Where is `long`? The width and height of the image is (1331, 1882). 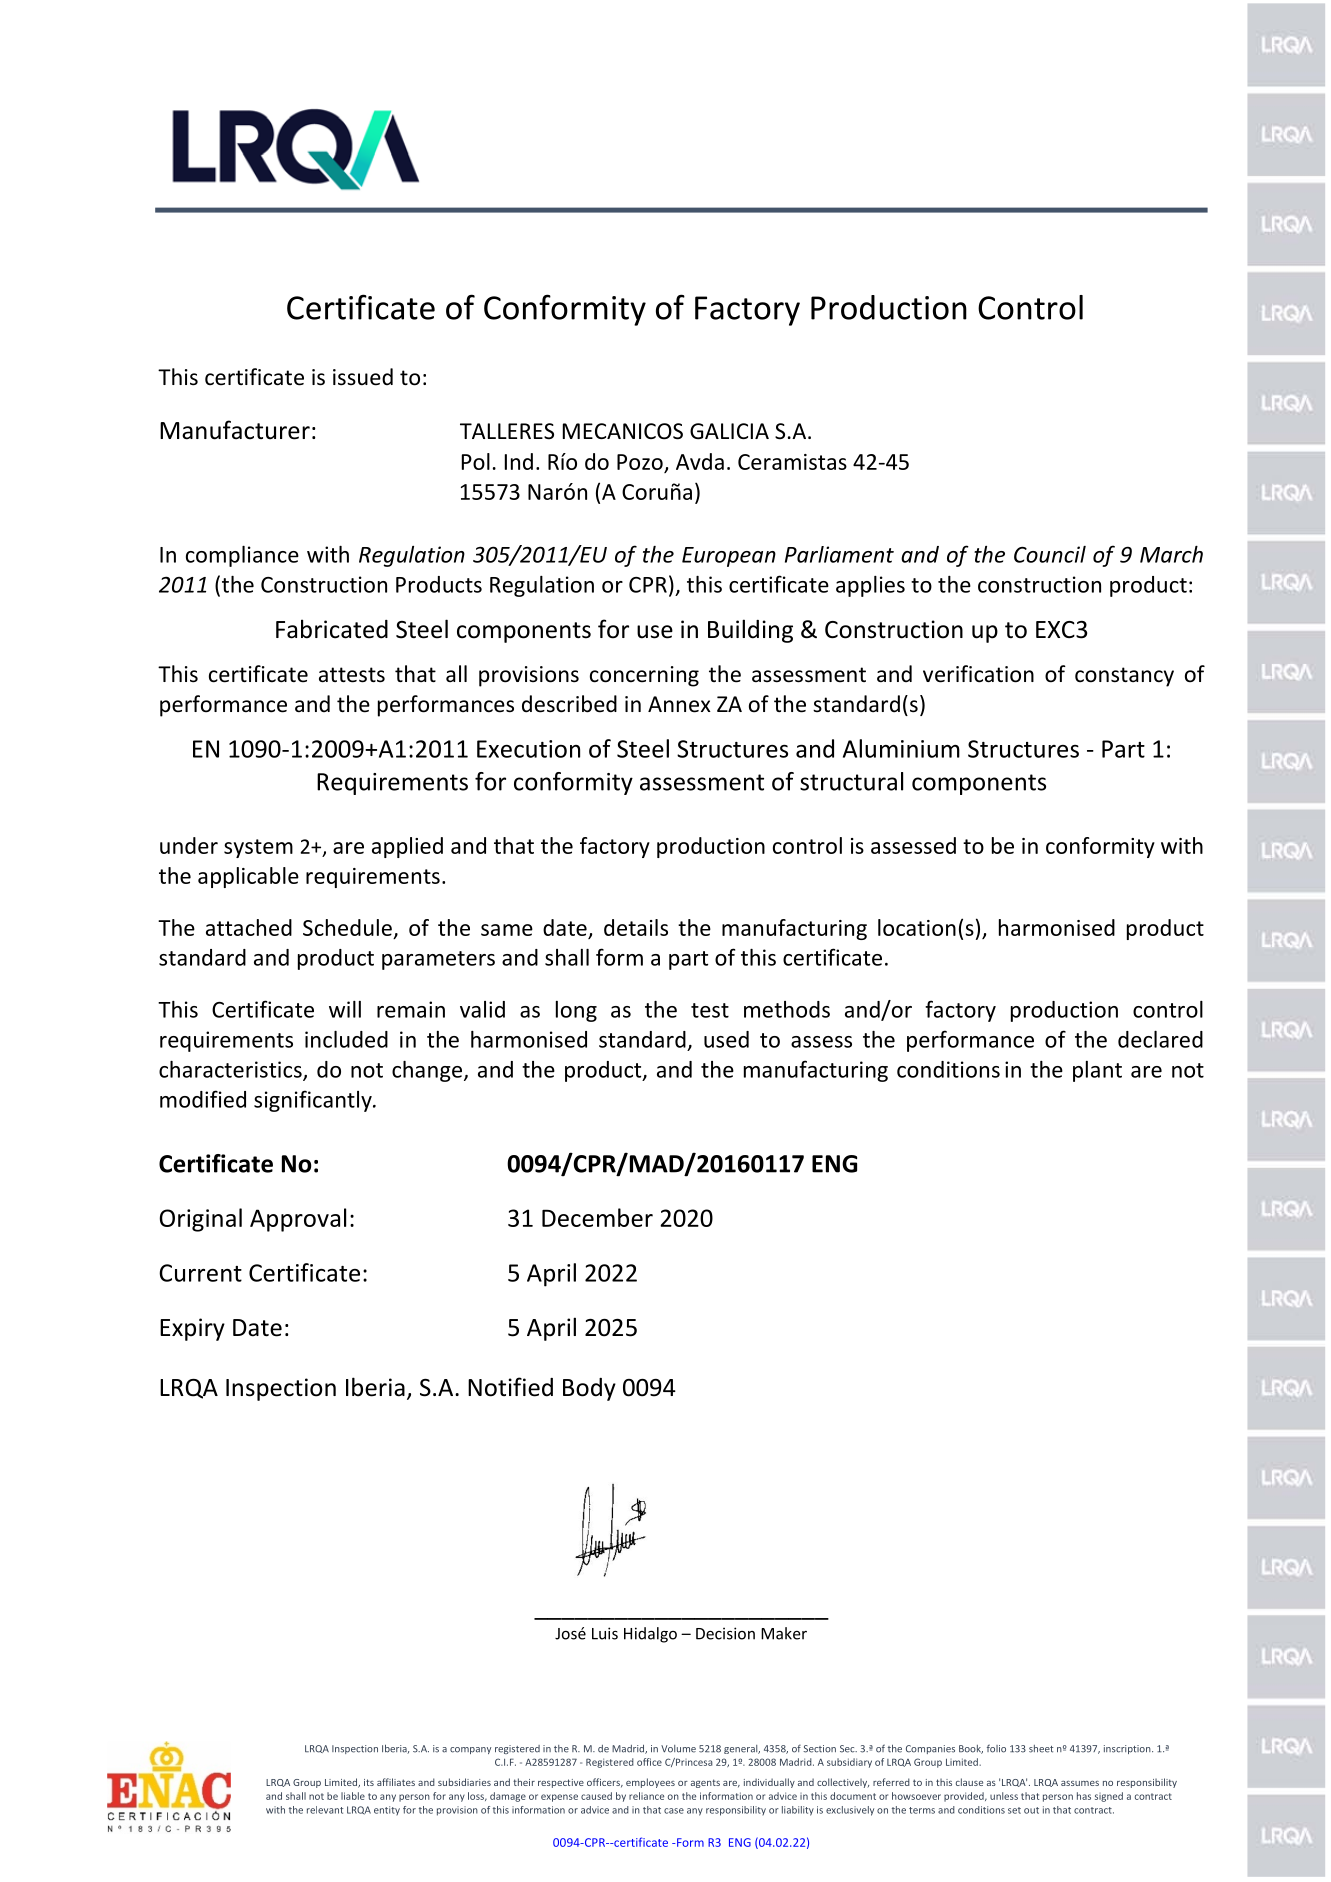 long is located at coordinates (576, 1011).
